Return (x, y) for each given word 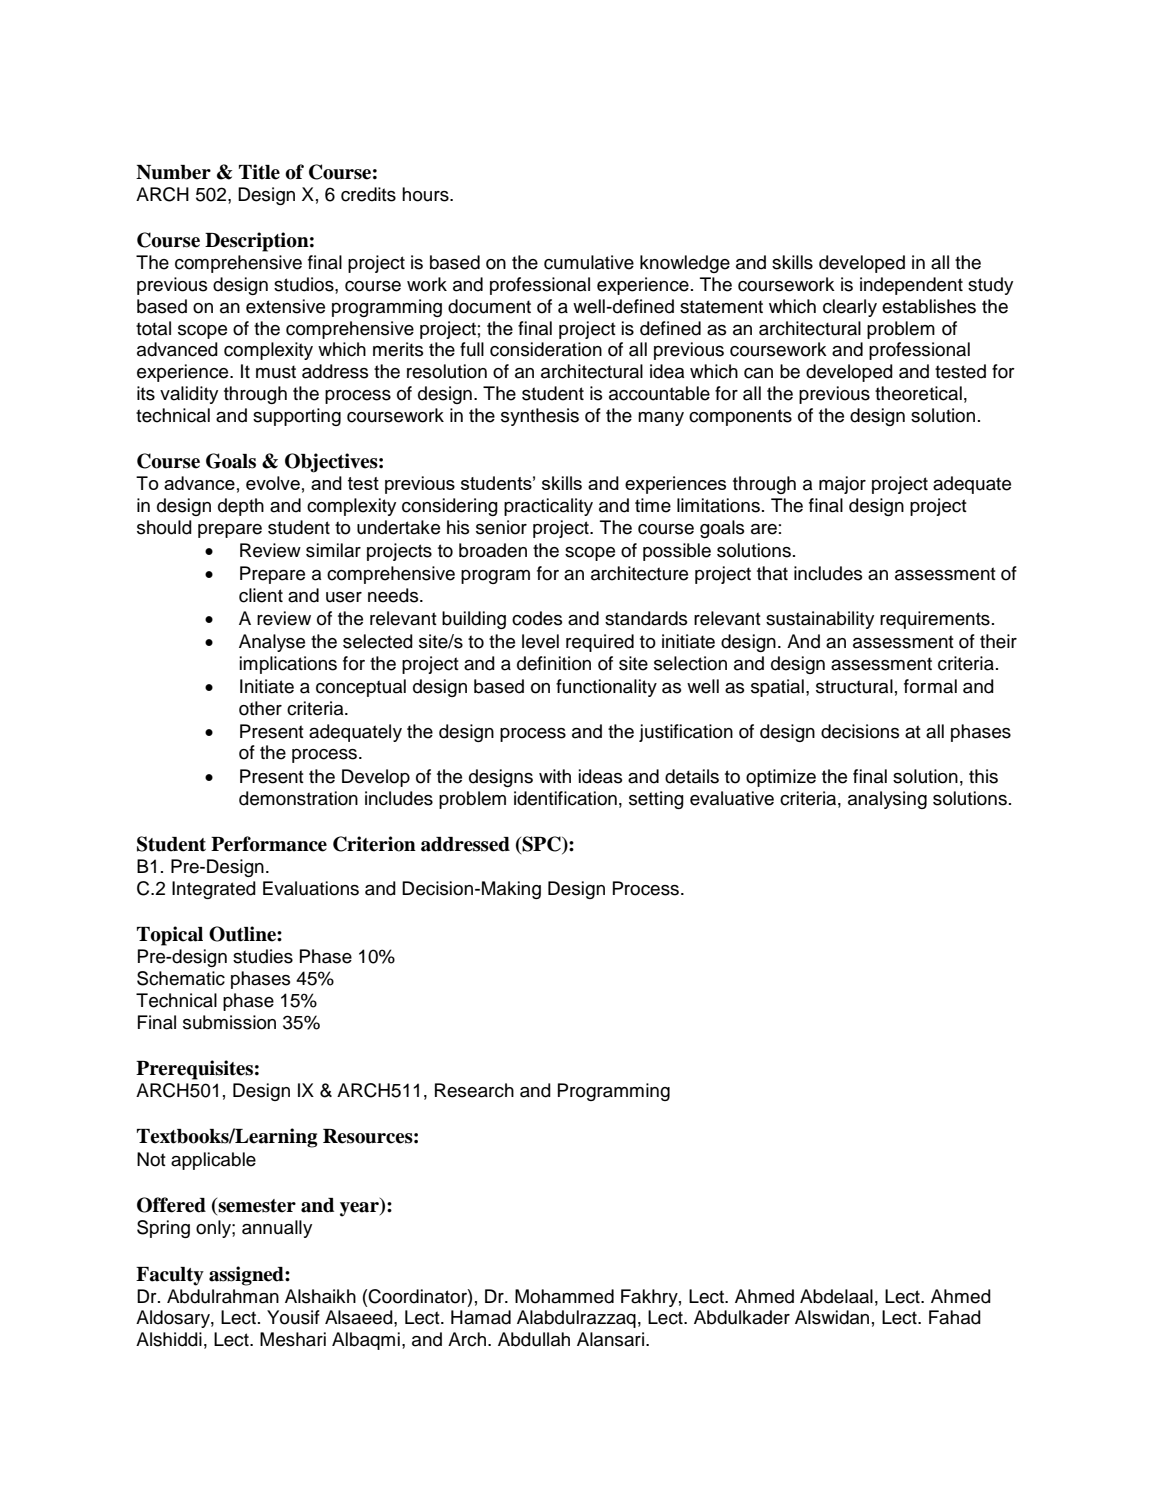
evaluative (732, 798)
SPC (541, 845)
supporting (297, 417)
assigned (247, 1276)
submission (229, 1022)
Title (259, 172)
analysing (887, 800)
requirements (935, 620)
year (360, 1209)
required (600, 643)
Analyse (272, 643)
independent (911, 286)
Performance (269, 844)
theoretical (918, 393)
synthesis (540, 417)
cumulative (589, 262)
